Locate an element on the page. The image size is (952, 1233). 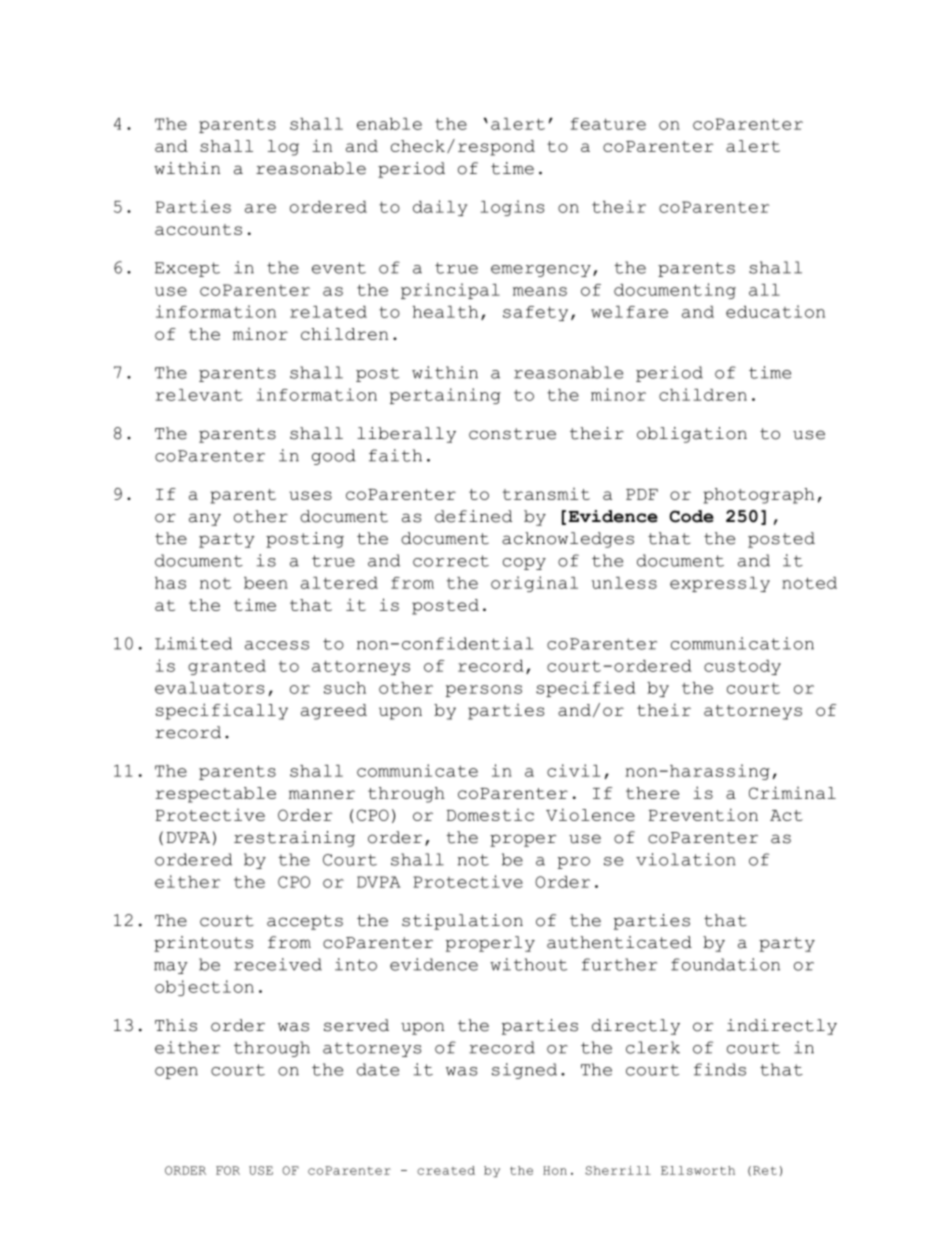
feature is located at coordinates (608, 124).
